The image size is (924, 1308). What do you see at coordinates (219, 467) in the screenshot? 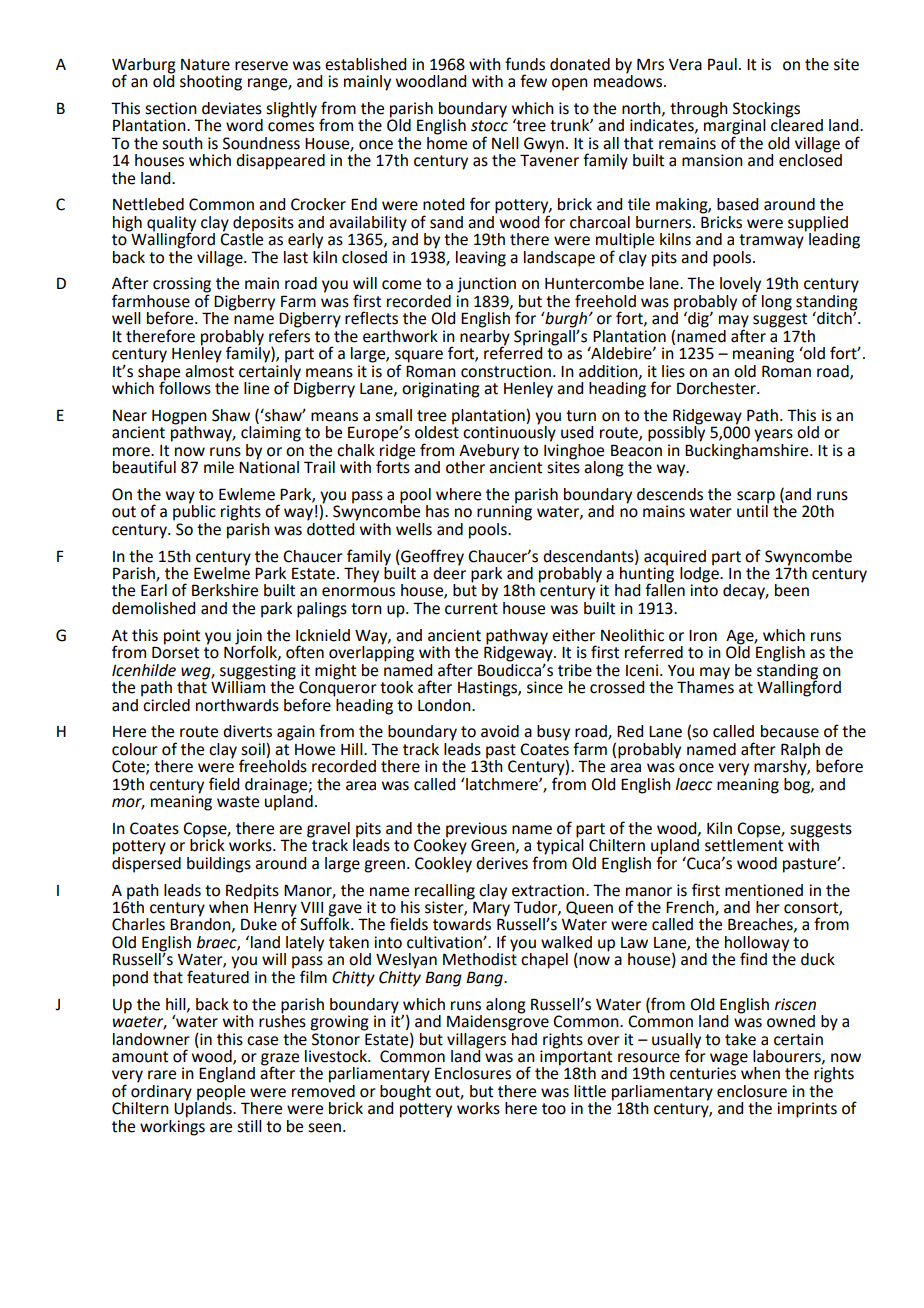
I see `mile` at bounding box center [219, 467].
